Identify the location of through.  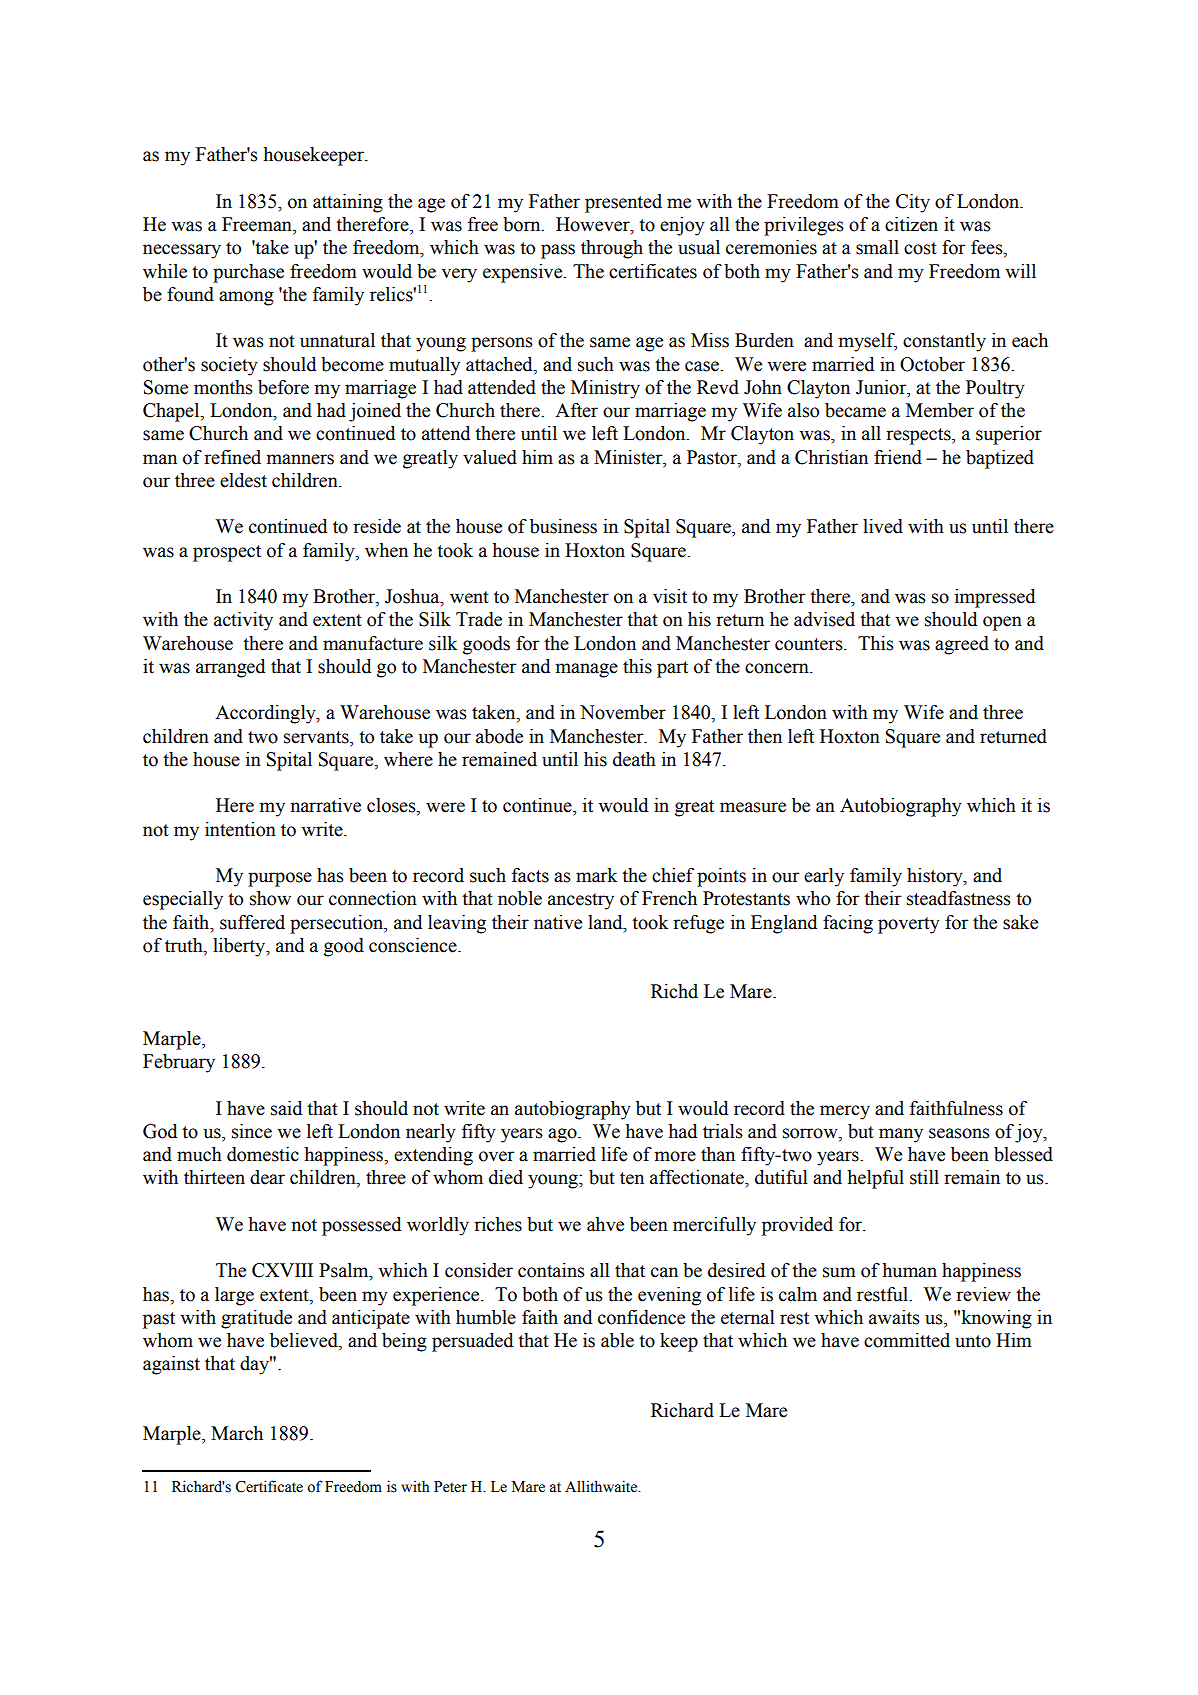
(612, 249).
